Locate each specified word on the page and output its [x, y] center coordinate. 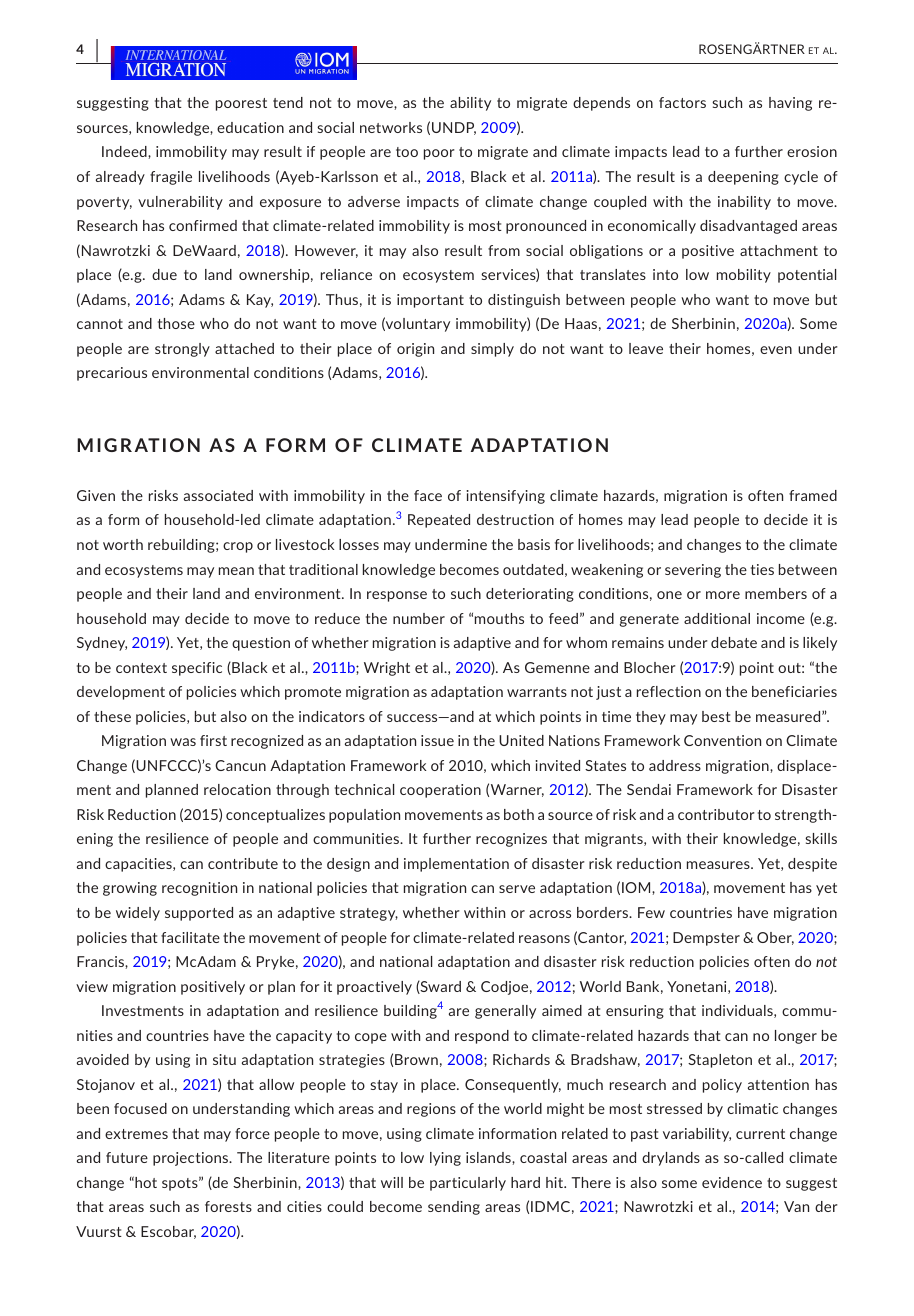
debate [734, 642]
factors [682, 102]
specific [197, 669]
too [407, 152]
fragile [171, 178]
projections [192, 1159]
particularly [468, 1184]
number [419, 618]
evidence [732, 1182]
